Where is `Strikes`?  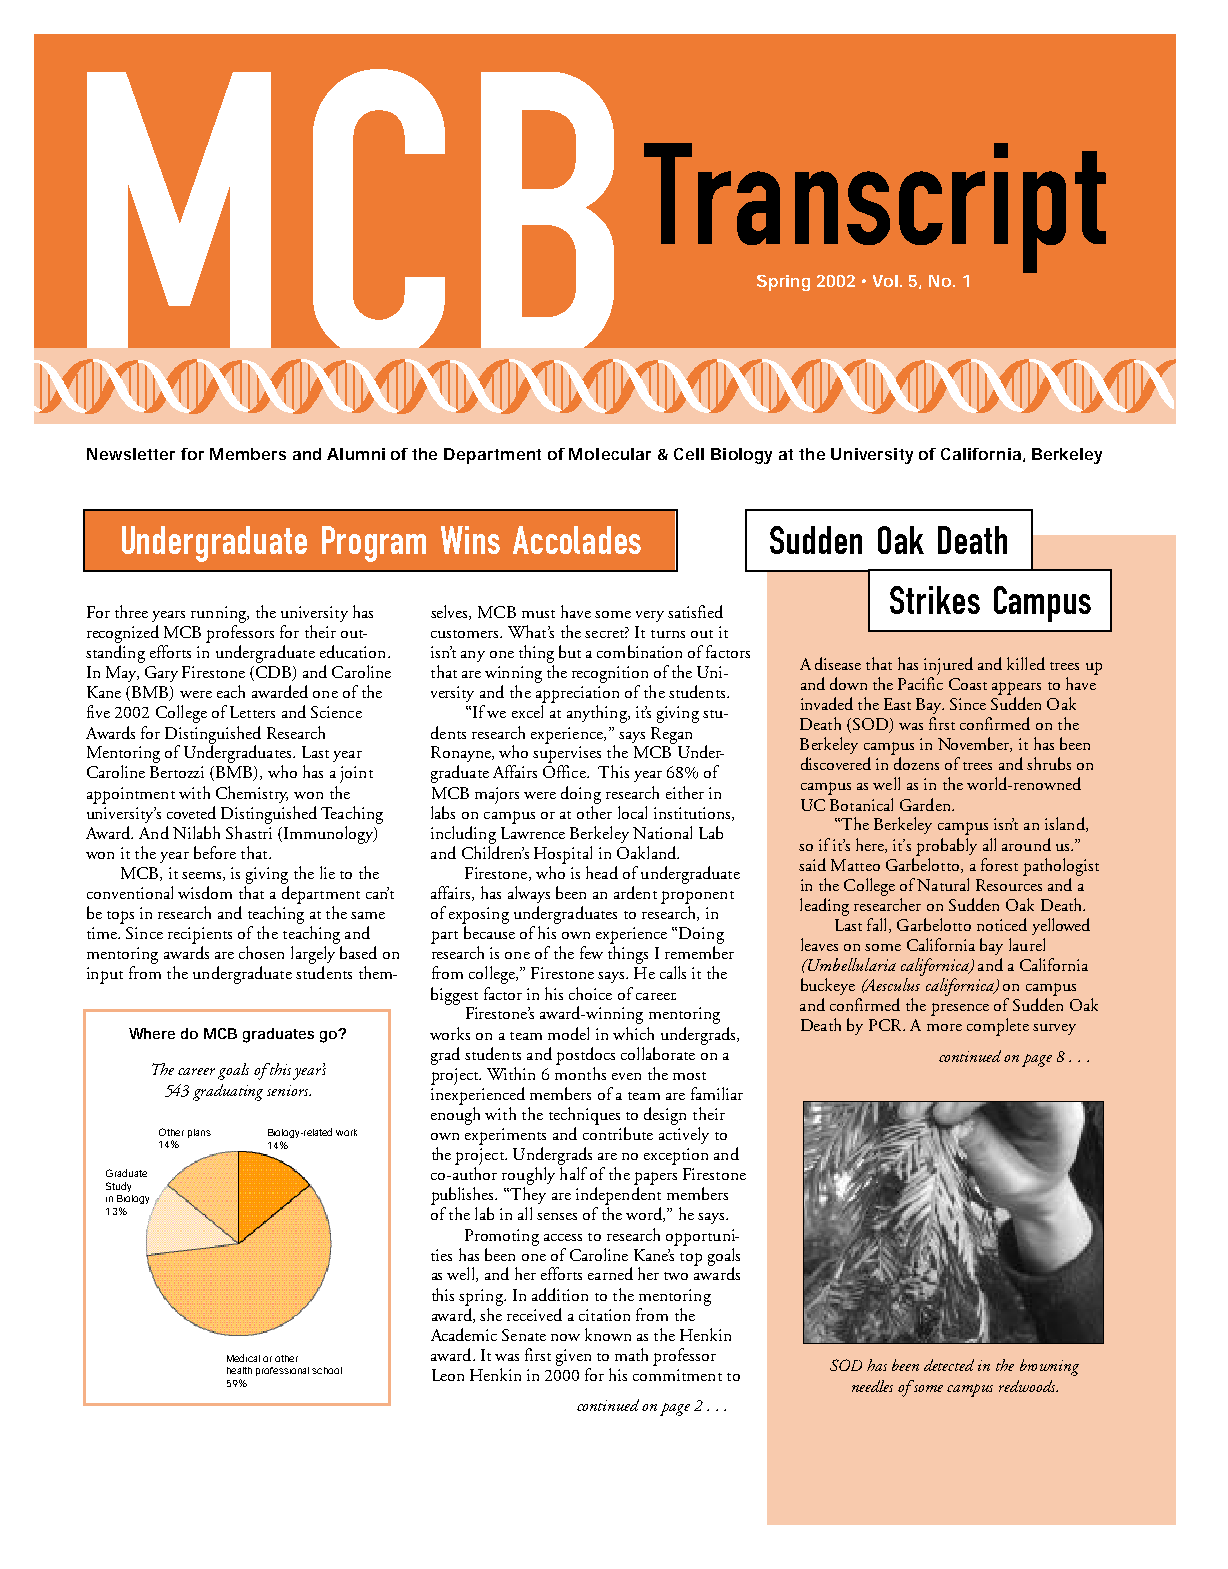
Strikes is located at coordinates (935, 600).
